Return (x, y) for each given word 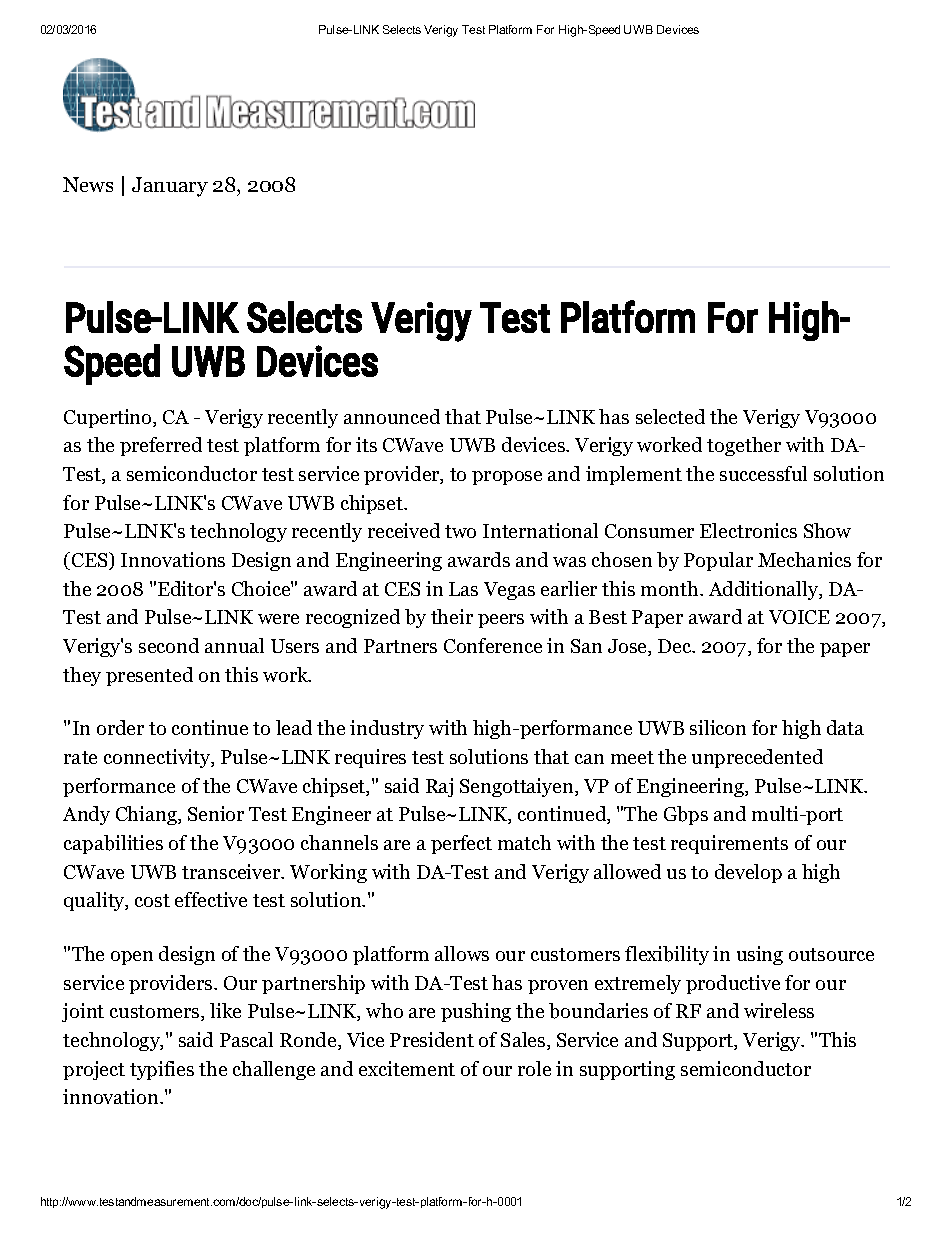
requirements (729, 844)
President (432, 1039)
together (744, 446)
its (366, 444)
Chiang (147, 815)
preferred (161, 446)
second (169, 645)
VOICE (799, 617)
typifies (162, 1070)
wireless (779, 1010)
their (452, 616)
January (170, 187)
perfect (461, 844)
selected (670, 416)
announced (392, 416)
